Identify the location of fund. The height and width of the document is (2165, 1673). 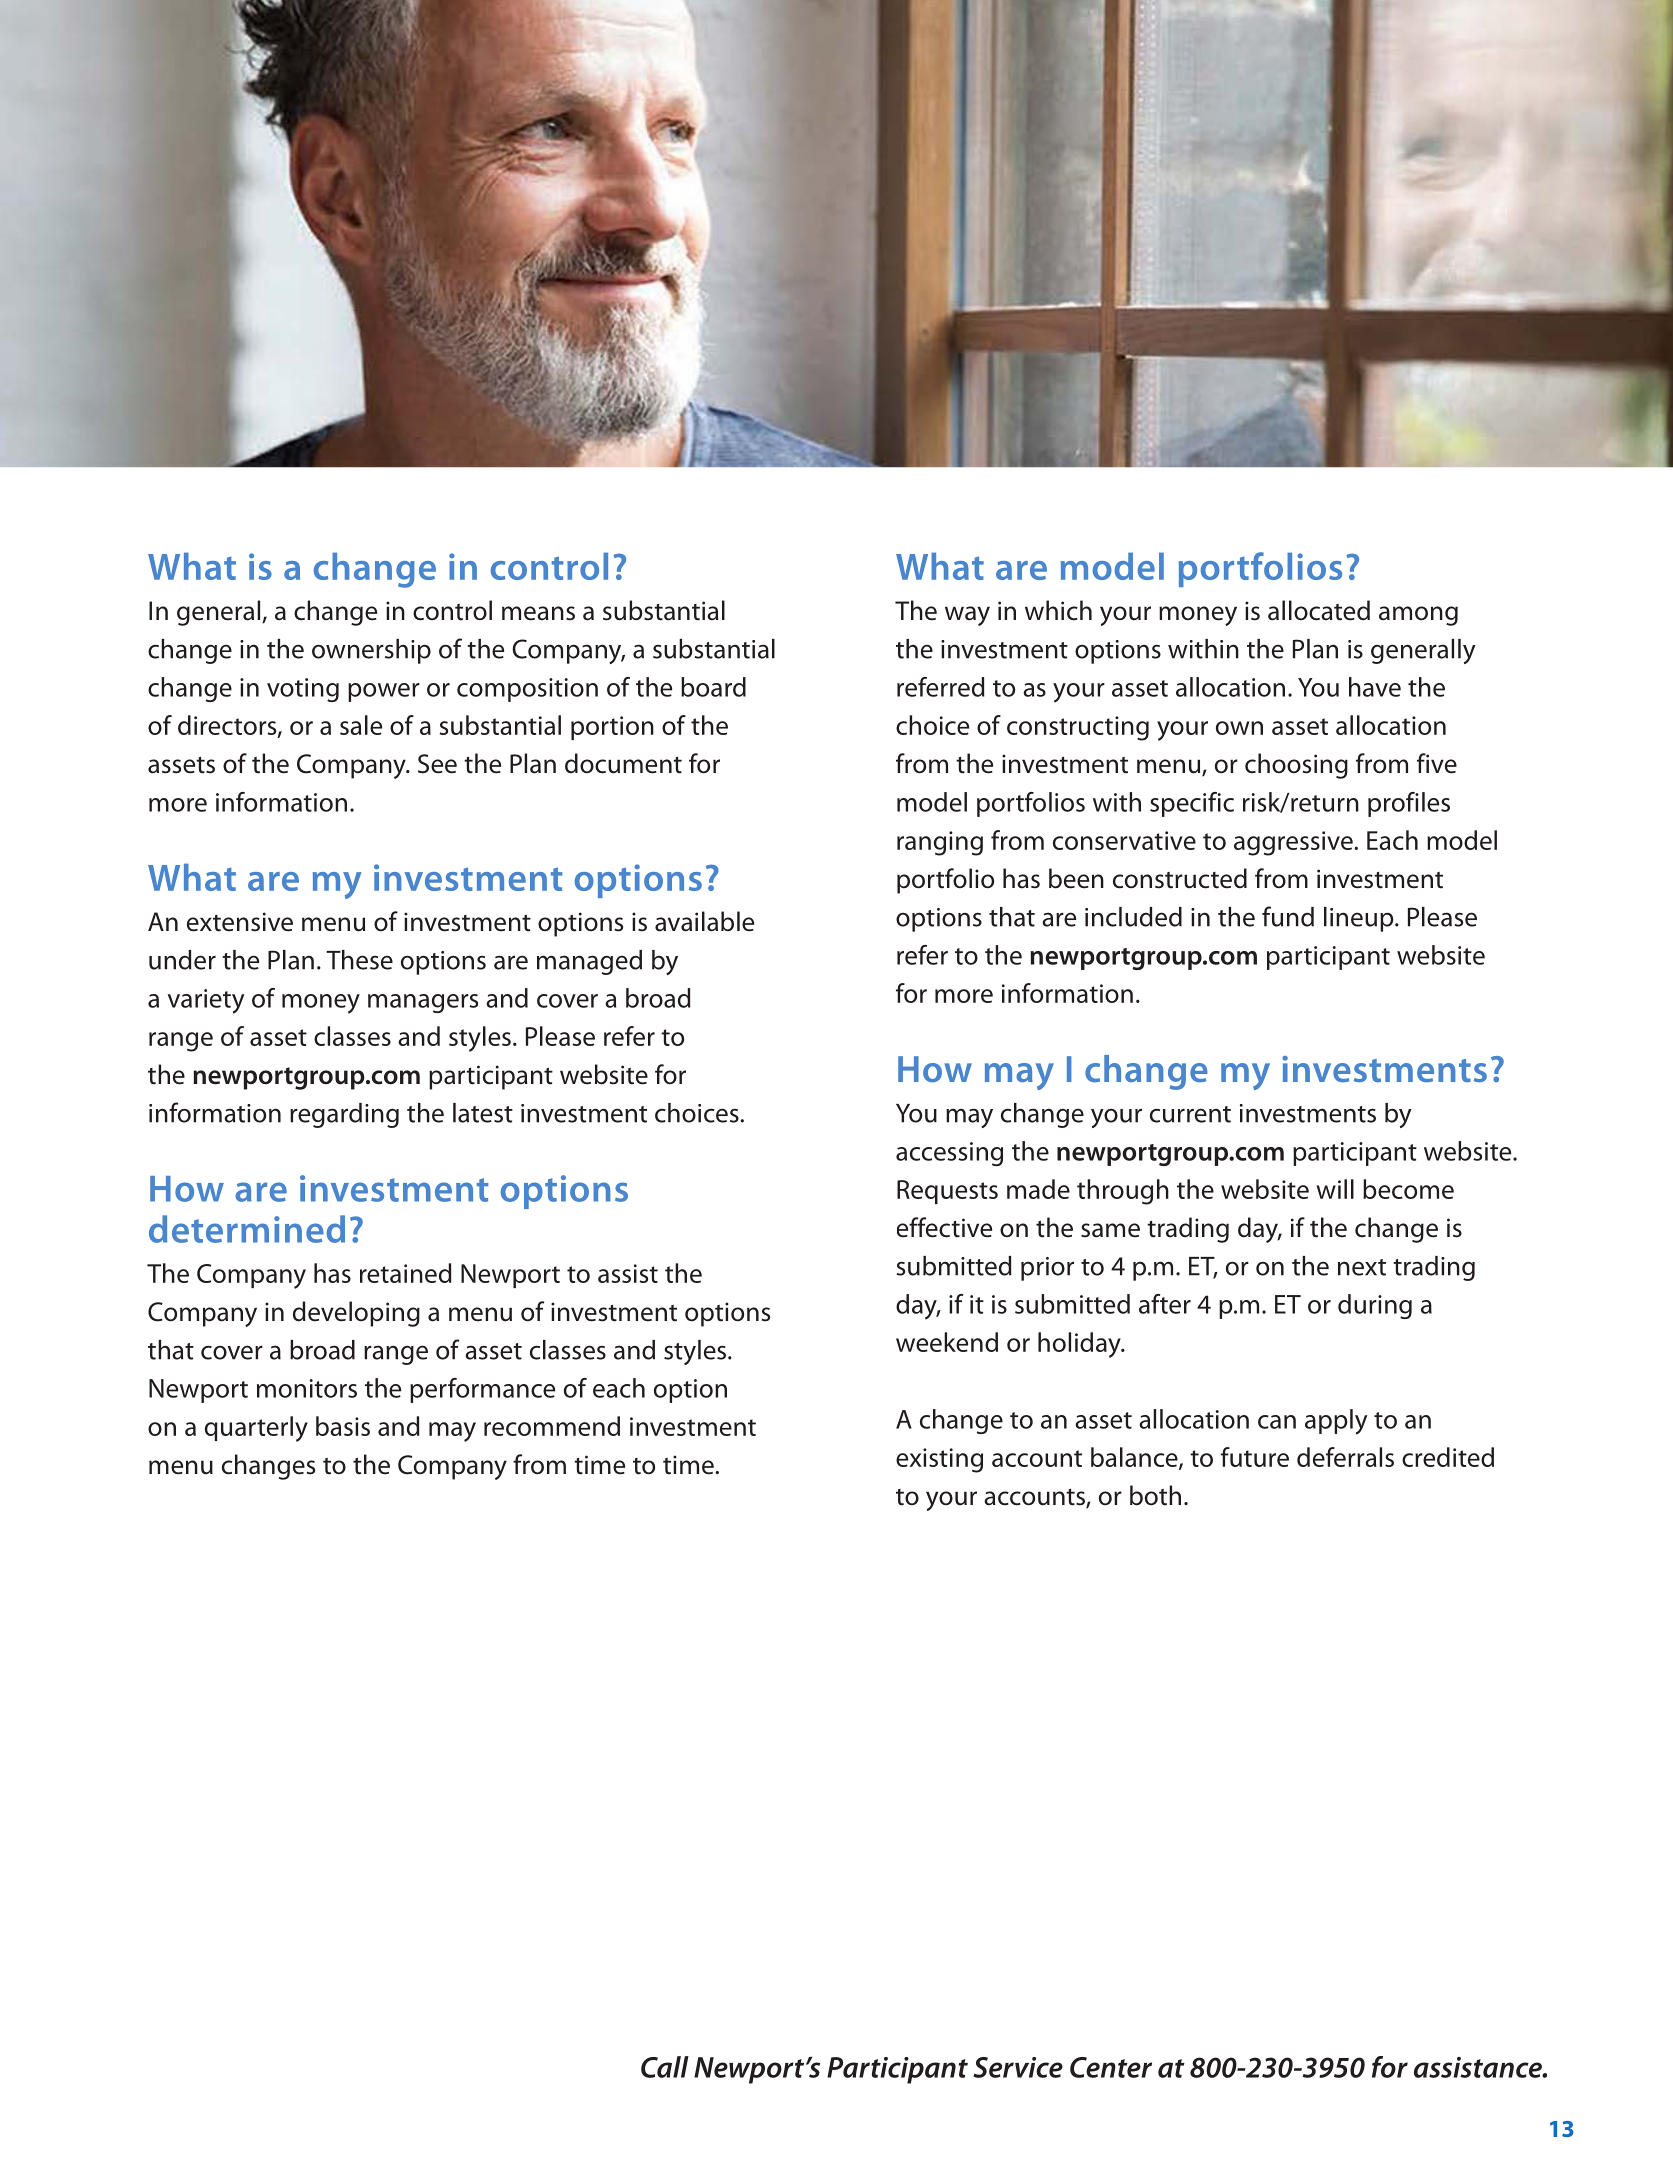
(1288, 916).
